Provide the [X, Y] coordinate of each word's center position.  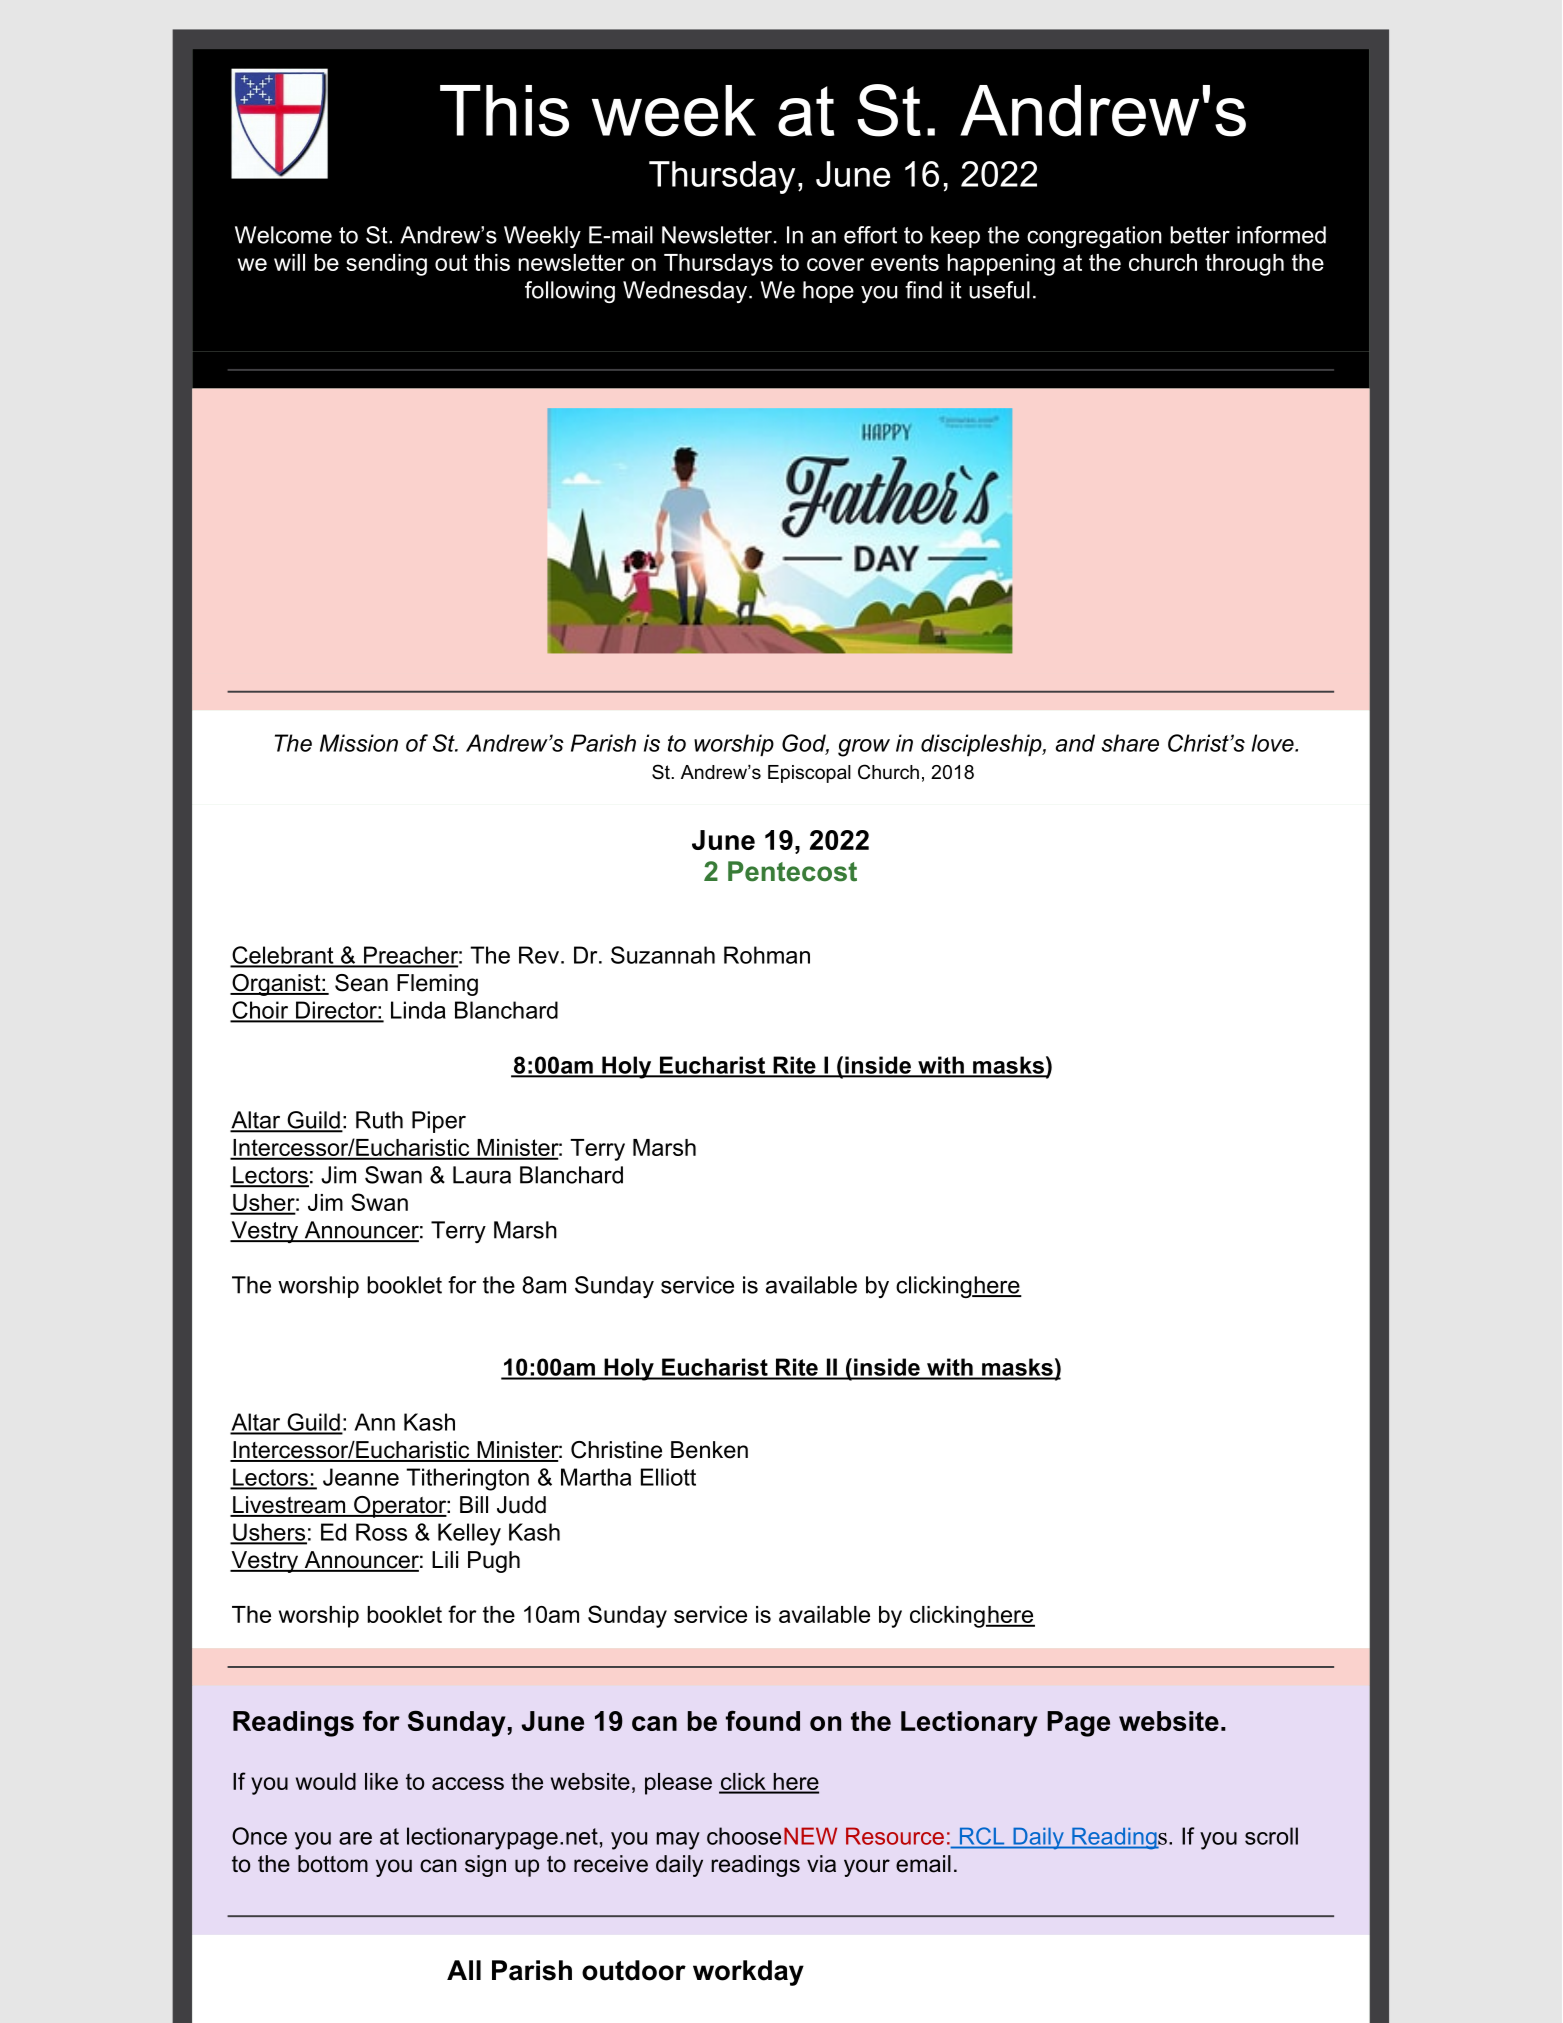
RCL [982, 1836]
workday [748, 1973]
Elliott [668, 1477]
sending [386, 265]
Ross [381, 1532]
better [1200, 235]
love [1274, 743]
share [1130, 743]
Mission [359, 743]
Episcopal [809, 774]
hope [828, 292]
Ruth [379, 1120]
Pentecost [792, 871]
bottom [333, 1864]
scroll [1271, 1836]
